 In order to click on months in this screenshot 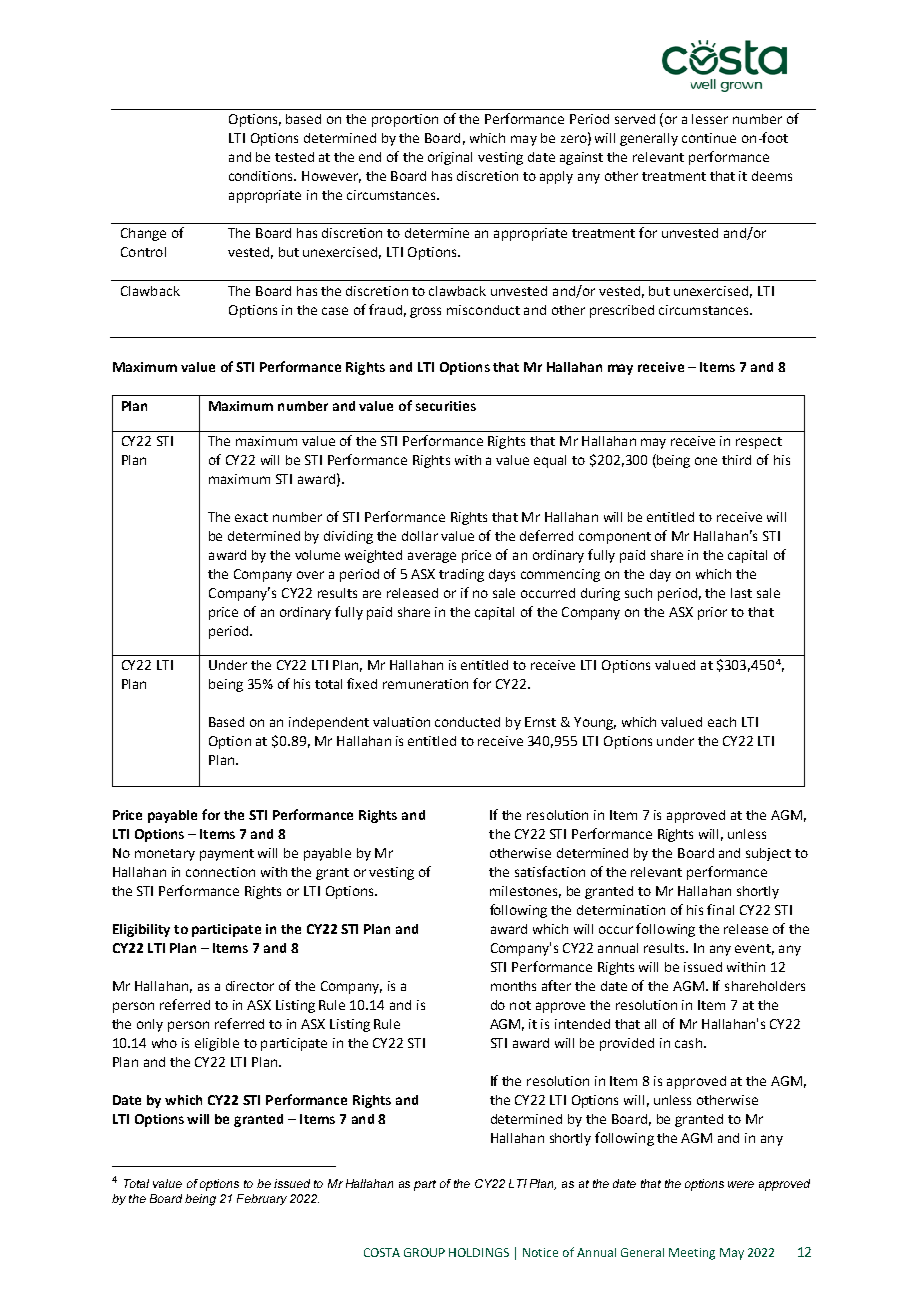, I will do `click(513, 986)`.
